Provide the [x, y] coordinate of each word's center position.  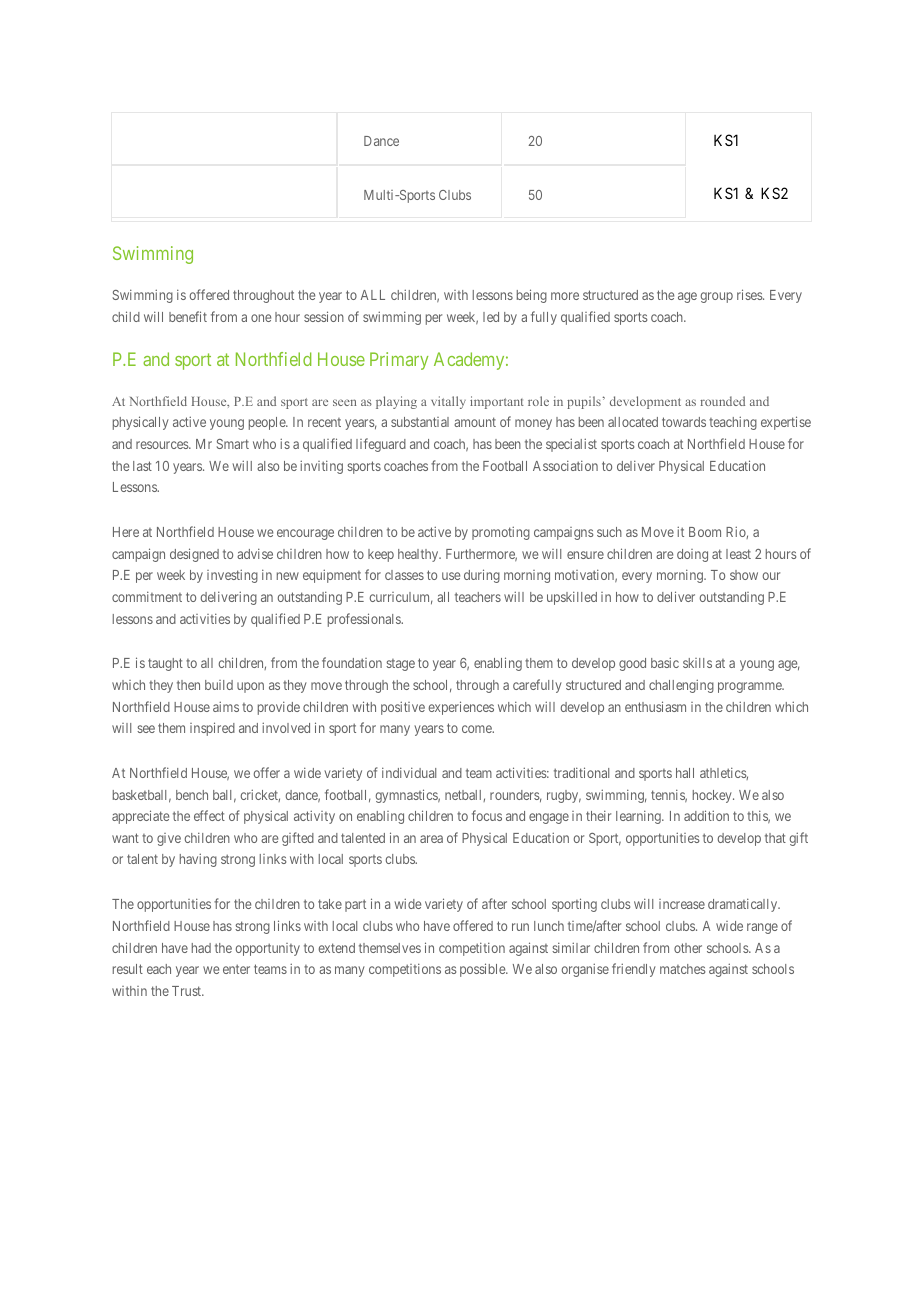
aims [226, 706]
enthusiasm [655, 706]
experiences [461, 708]
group [717, 297]
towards [684, 422]
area [431, 839]
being [532, 296]
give [169, 839]
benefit [188, 316]
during [482, 576]
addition [706, 815]
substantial [420, 422]
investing [232, 576]
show [744, 575]
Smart [233, 444]
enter [236, 969]
